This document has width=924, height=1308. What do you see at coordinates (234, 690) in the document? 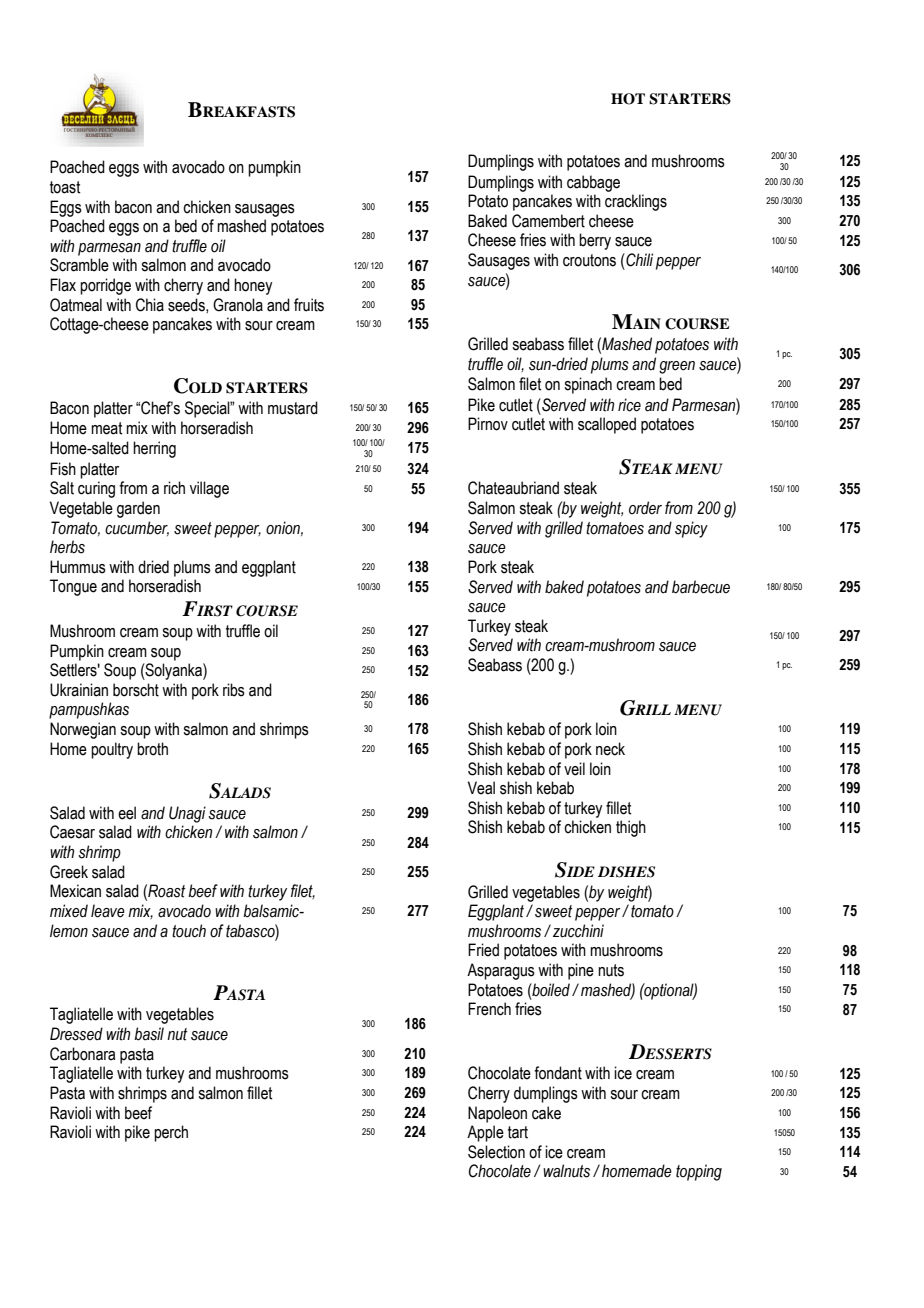
I see `ribs` at bounding box center [234, 690].
